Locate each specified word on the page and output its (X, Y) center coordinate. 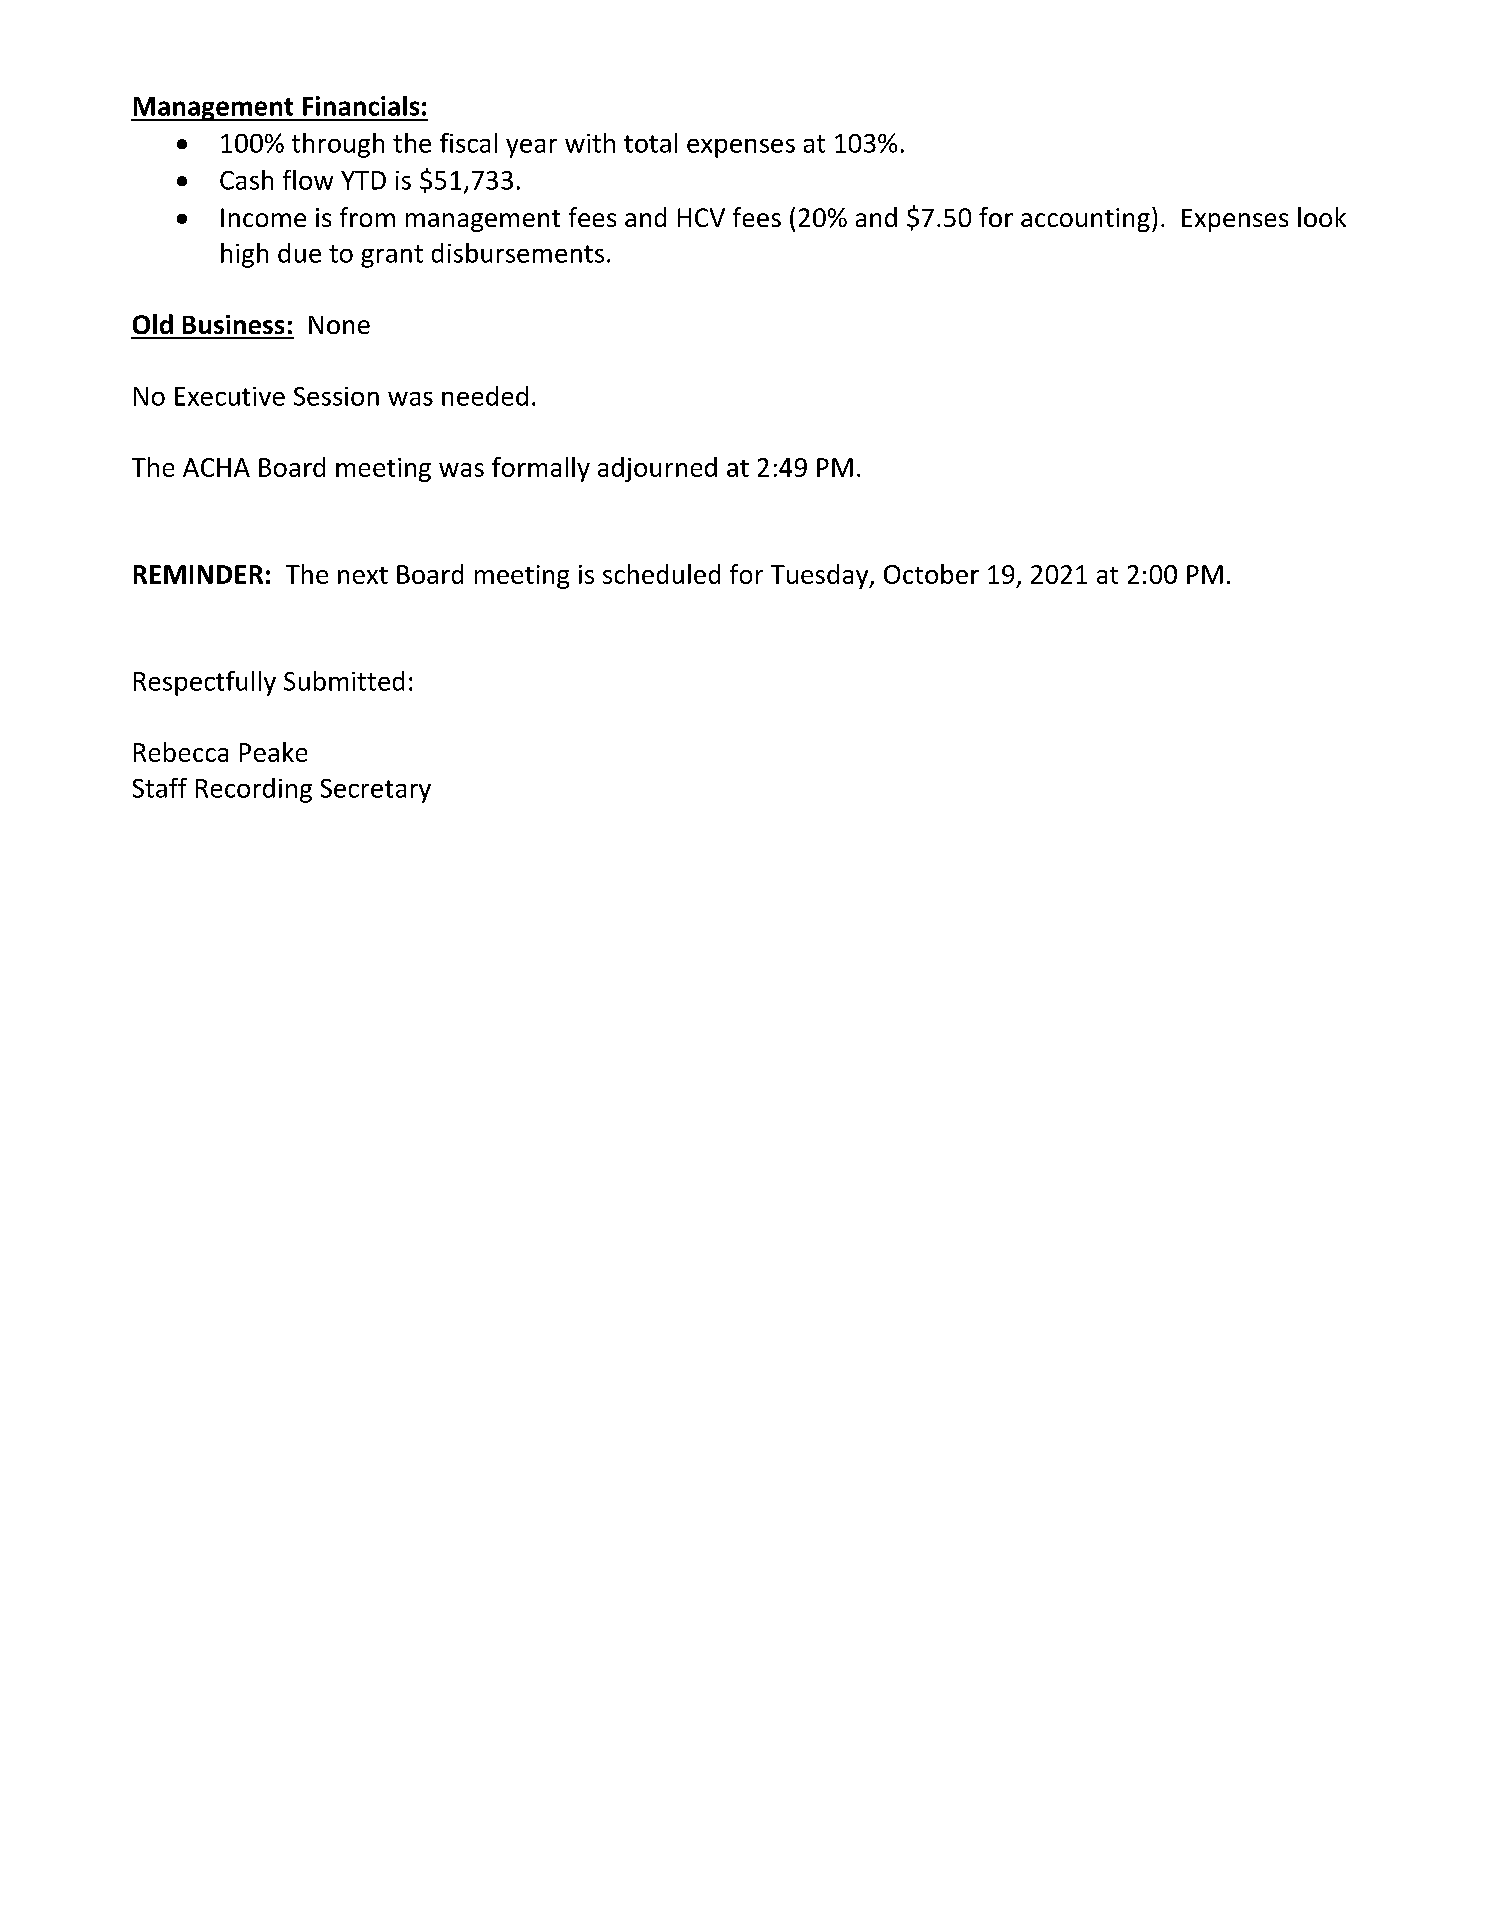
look (1322, 217)
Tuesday (821, 576)
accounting (1085, 220)
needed (485, 396)
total (650, 143)
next (363, 575)
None (339, 325)
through (338, 145)
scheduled (661, 574)
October (931, 574)
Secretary (376, 791)
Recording (254, 790)
